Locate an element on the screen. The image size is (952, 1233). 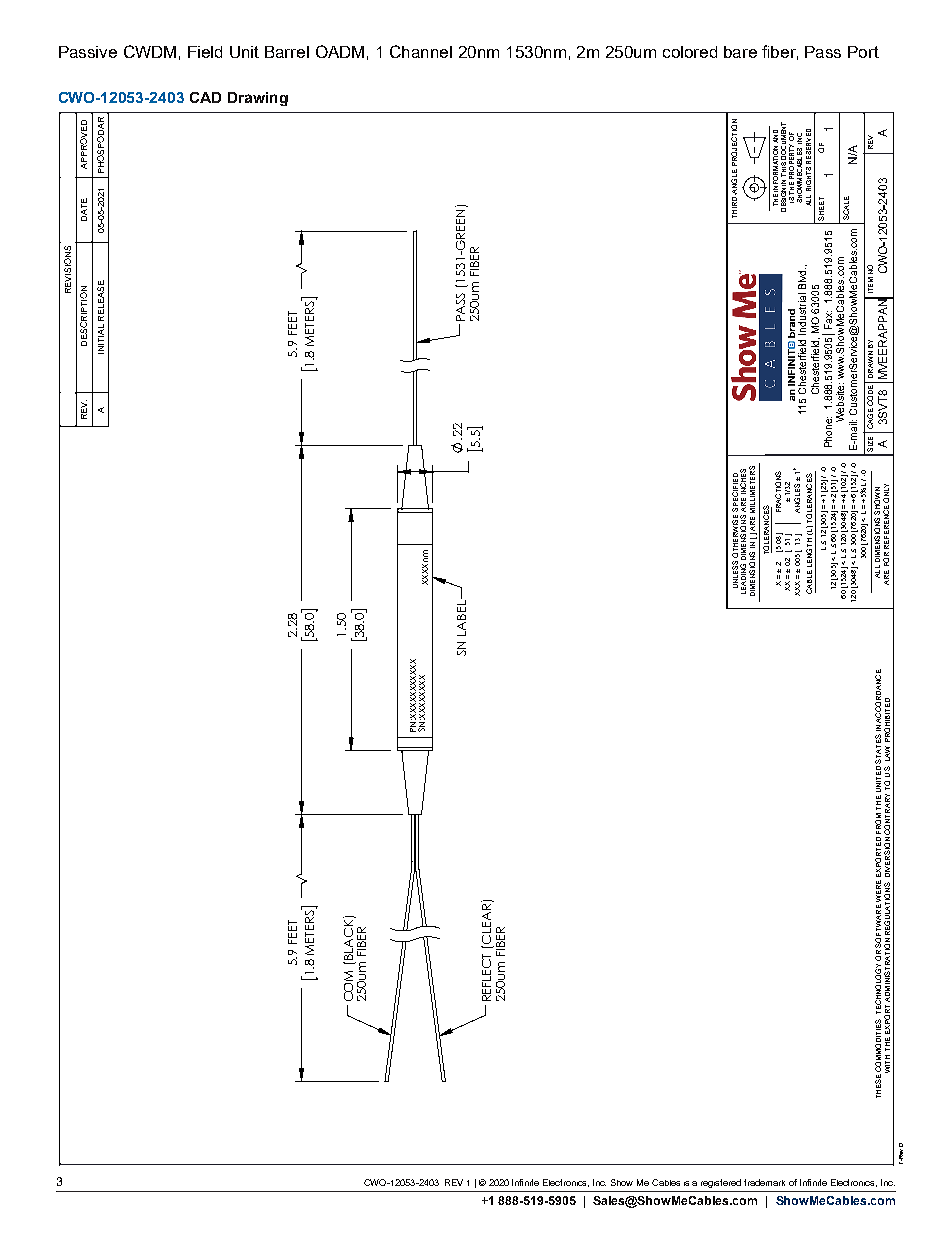
Drawing is located at coordinates (258, 99).
